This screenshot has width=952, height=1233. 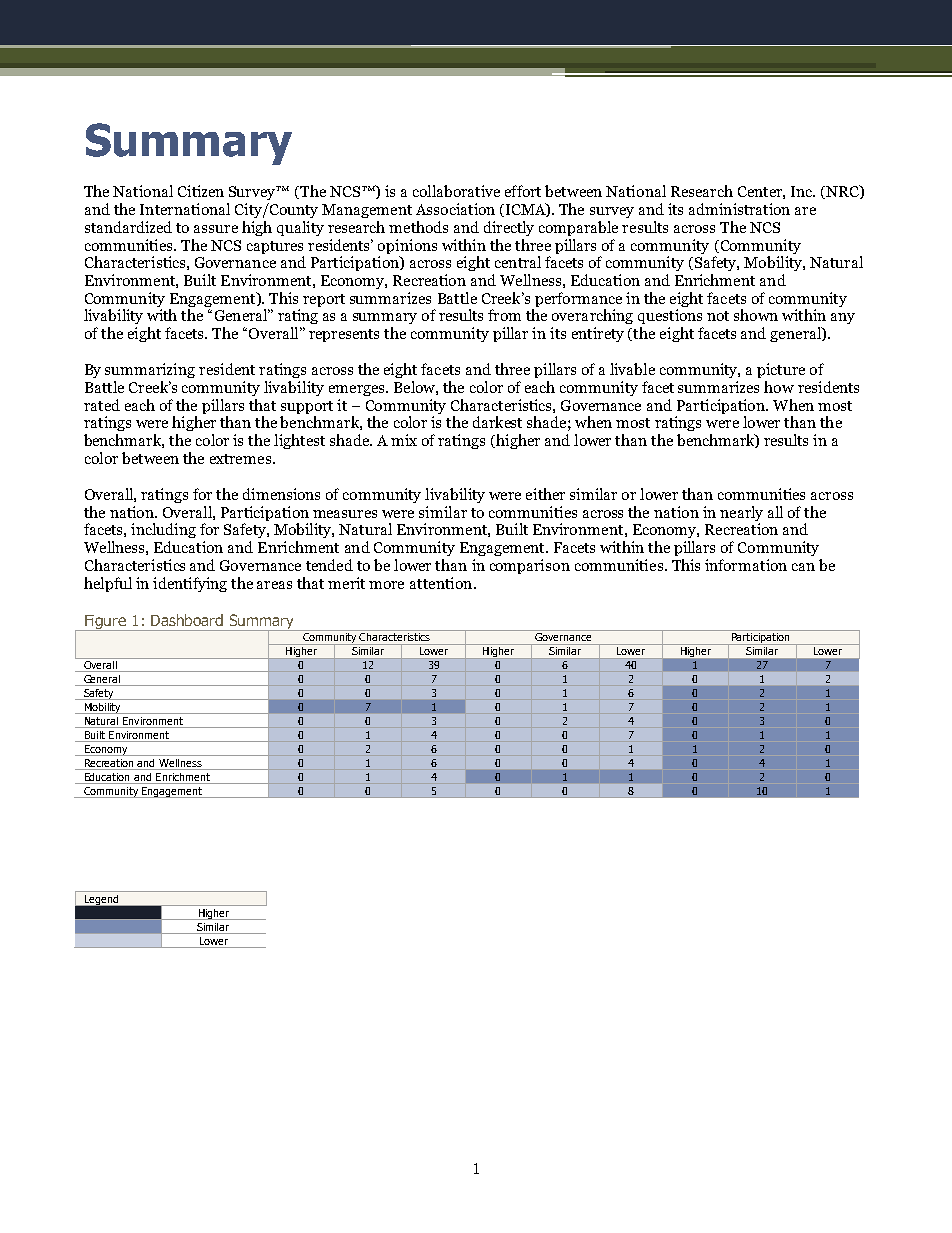 I want to click on rated, so click(x=102, y=405).
